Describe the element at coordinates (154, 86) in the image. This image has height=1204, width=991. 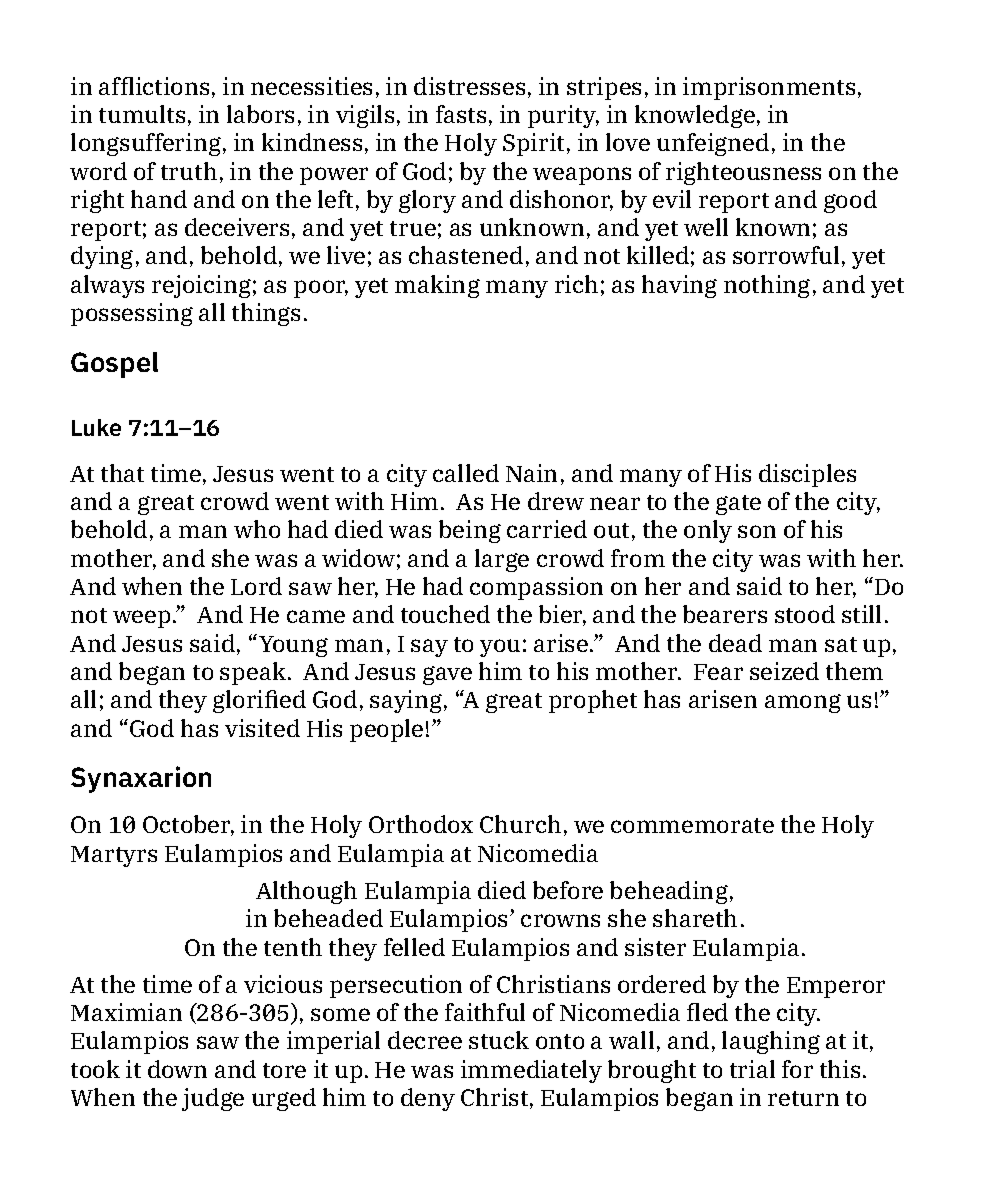
I see `afflictions` at that location.
